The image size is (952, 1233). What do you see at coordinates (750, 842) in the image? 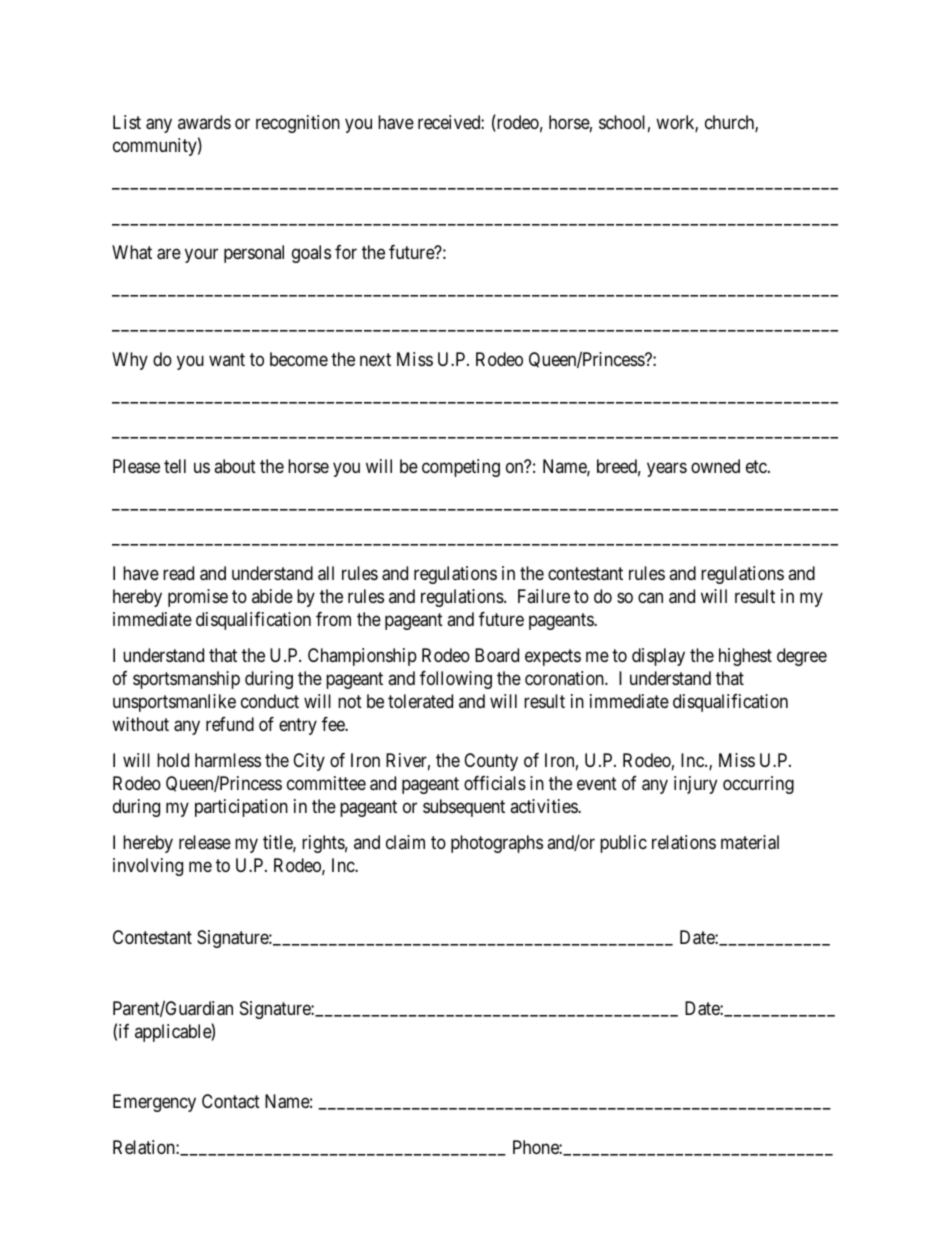
I see `material` at bounding box center [750, 842].
